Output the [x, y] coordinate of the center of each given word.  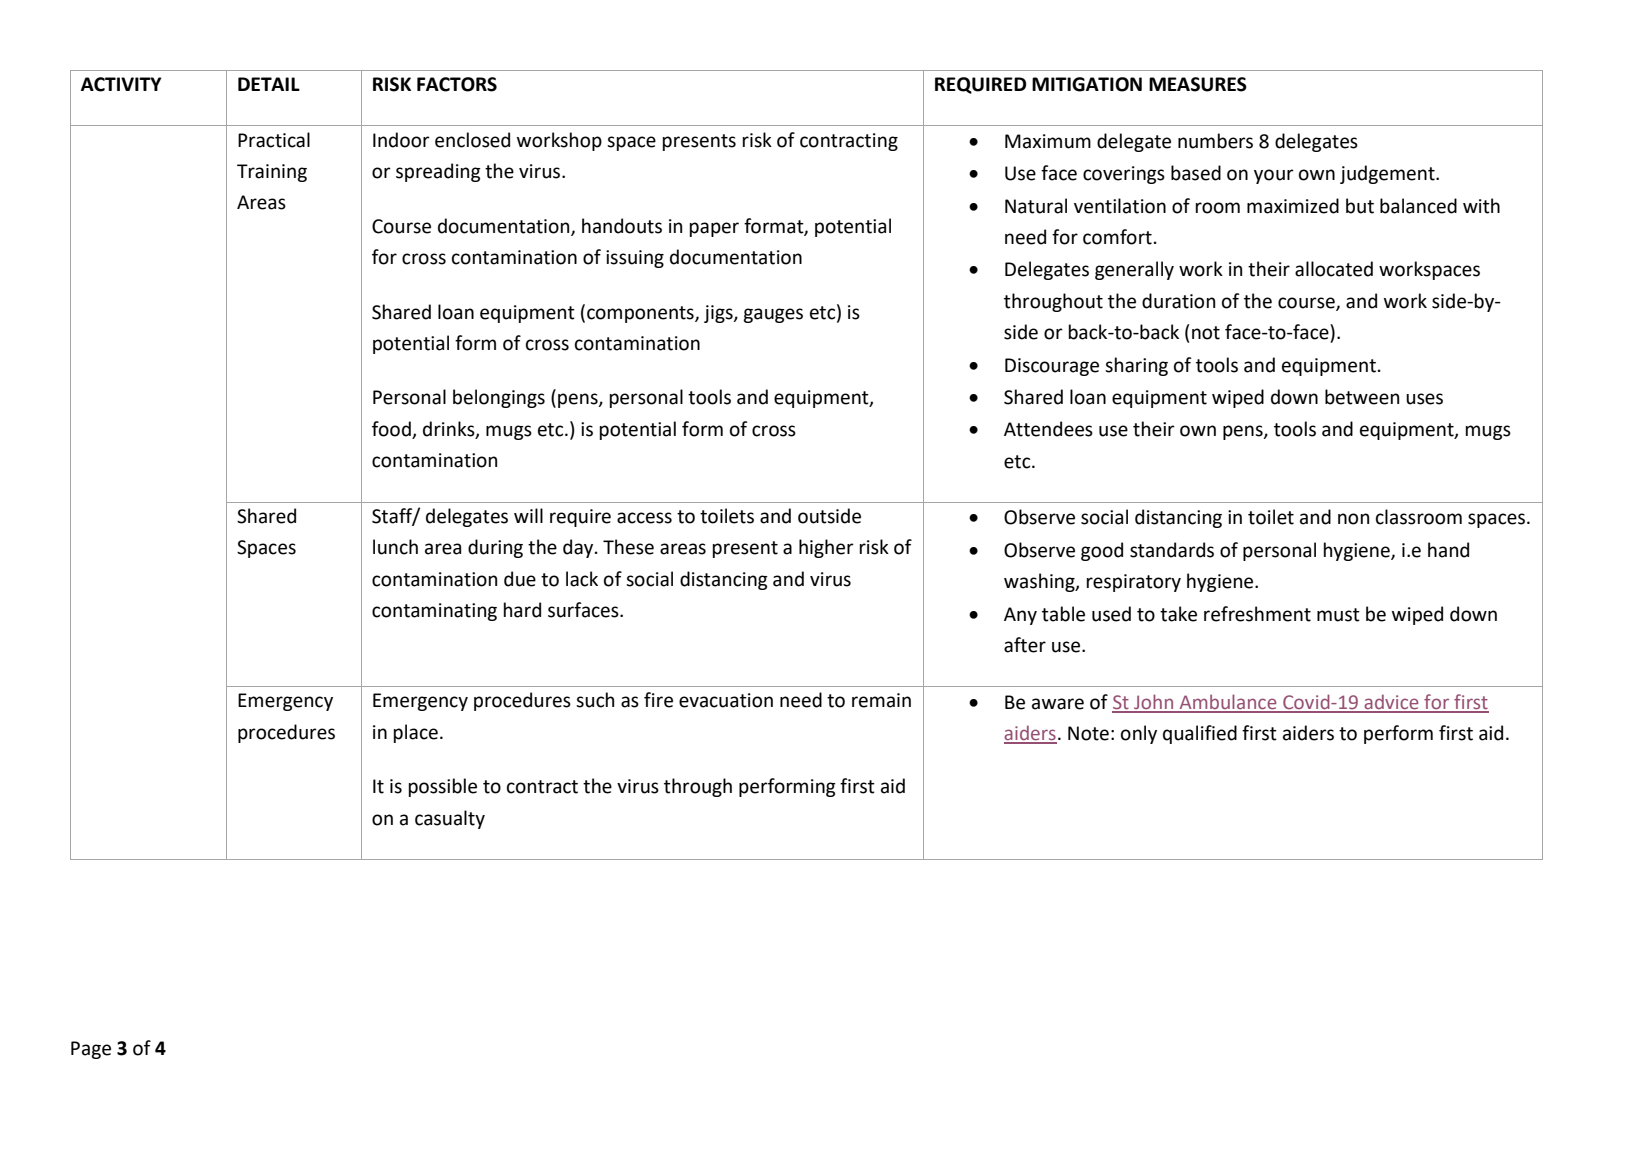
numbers [1215, 141]
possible [443, 787]
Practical [274, 140]
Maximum [1048, 141]
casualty [450, 819]
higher [826, 548]
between [1362, 397]
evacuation [726, 700]
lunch [395, 547]
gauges [773, 315]
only [1139, 734]
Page [91, 1050]
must [1338, 615]
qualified [1200, 734]
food [391, 429]
